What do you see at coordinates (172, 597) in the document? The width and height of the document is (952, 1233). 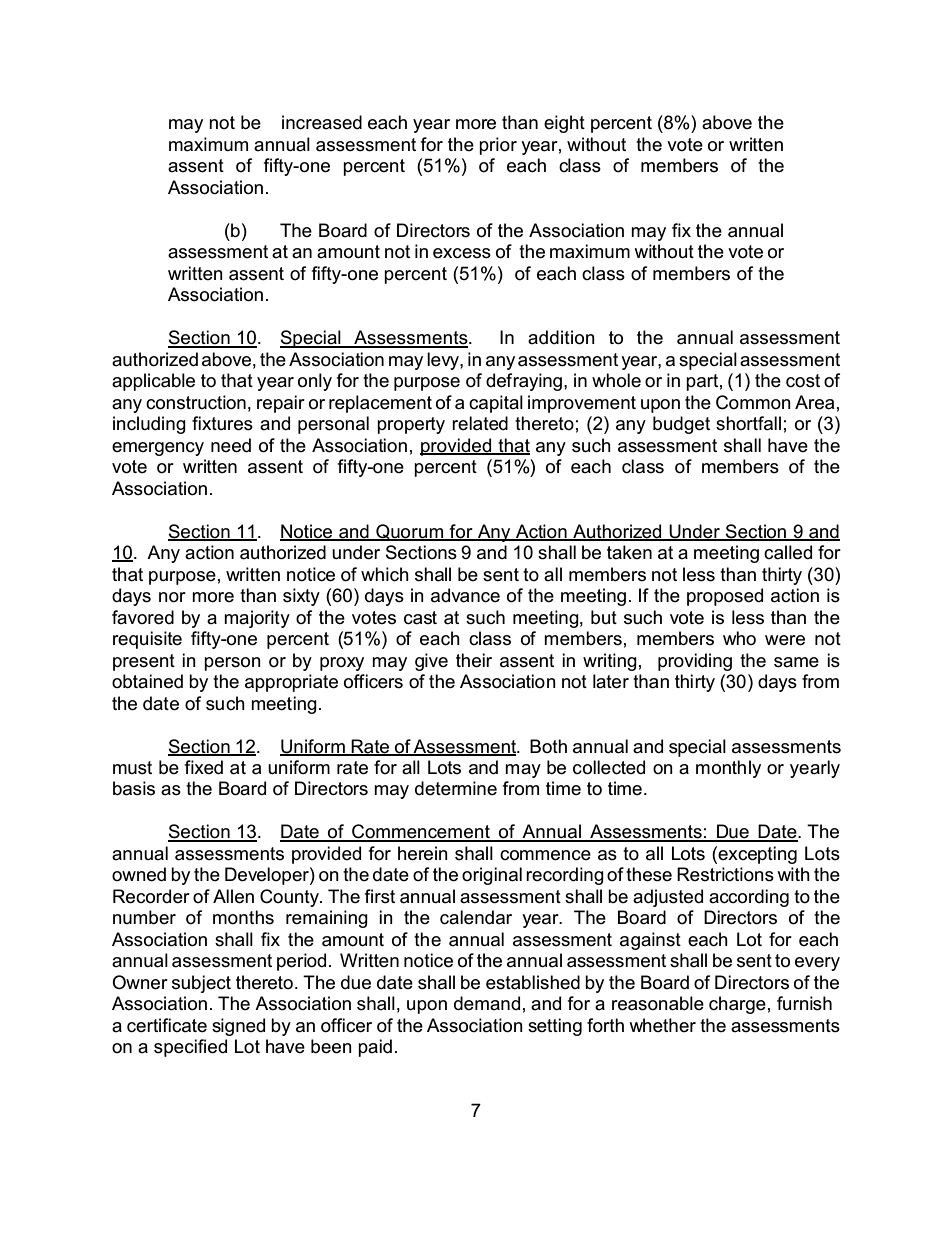 I see `nor` at bounding box center [172, 597].
